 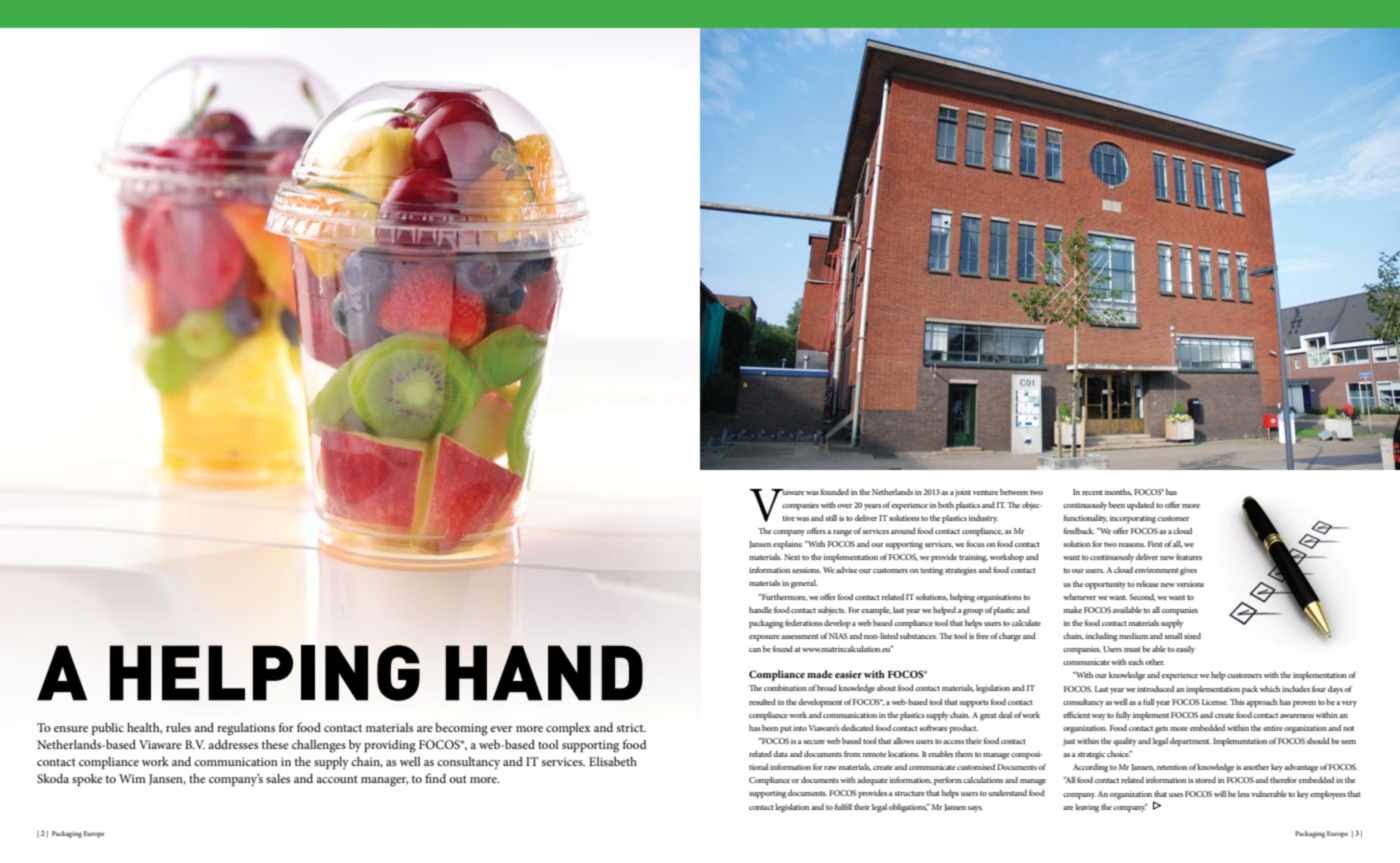 I want to click on still, so click(x=831, y=518).
